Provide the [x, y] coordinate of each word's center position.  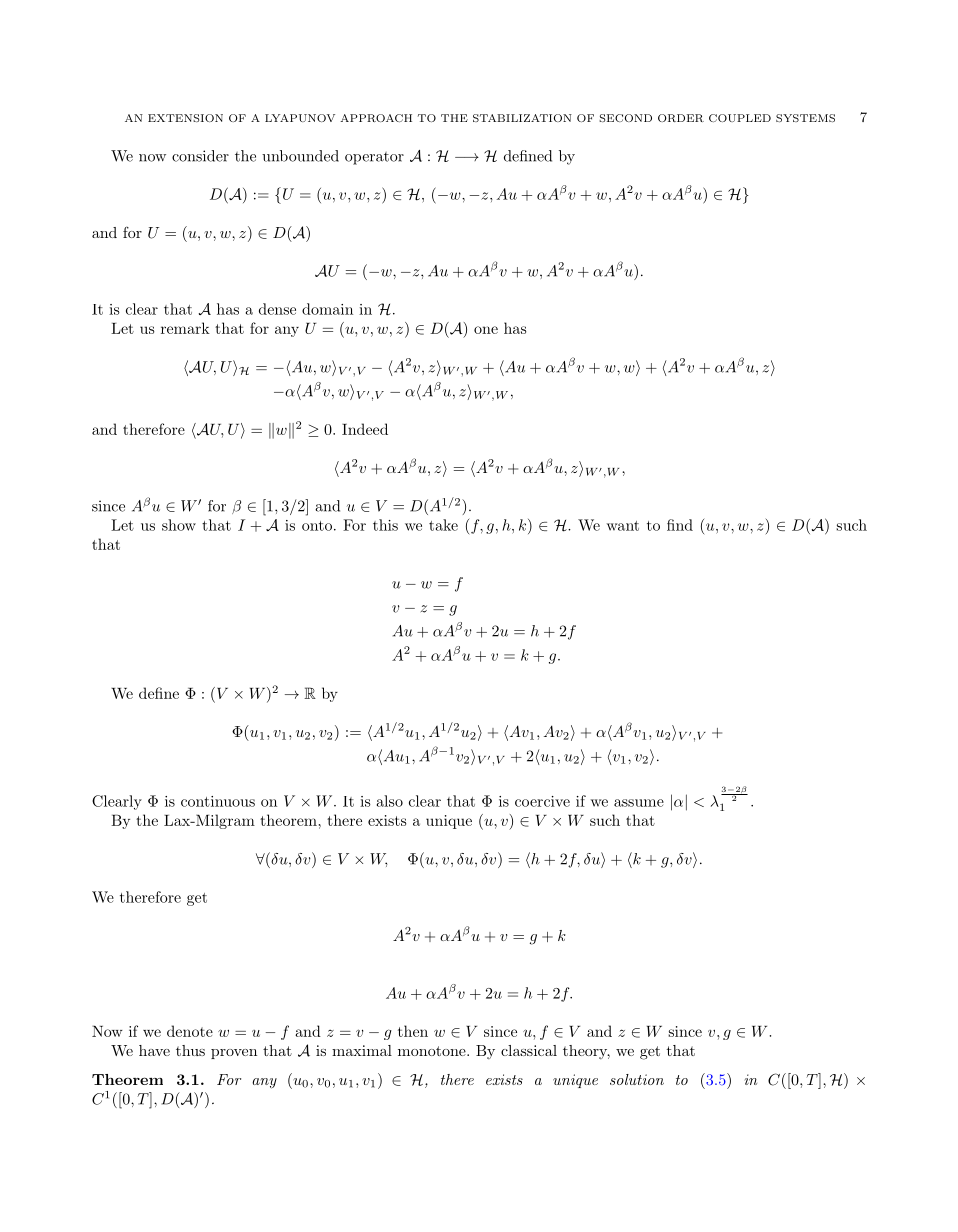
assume [639, 803]
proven [234, 1054]
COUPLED [740, 118]
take [443, 525]
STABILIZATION [522, 118]
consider [200, 156]
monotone [433, 1051]
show [179, 525]
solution [637, 1079]
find [680, 525]
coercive [542, 801]
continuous [218, 801]
